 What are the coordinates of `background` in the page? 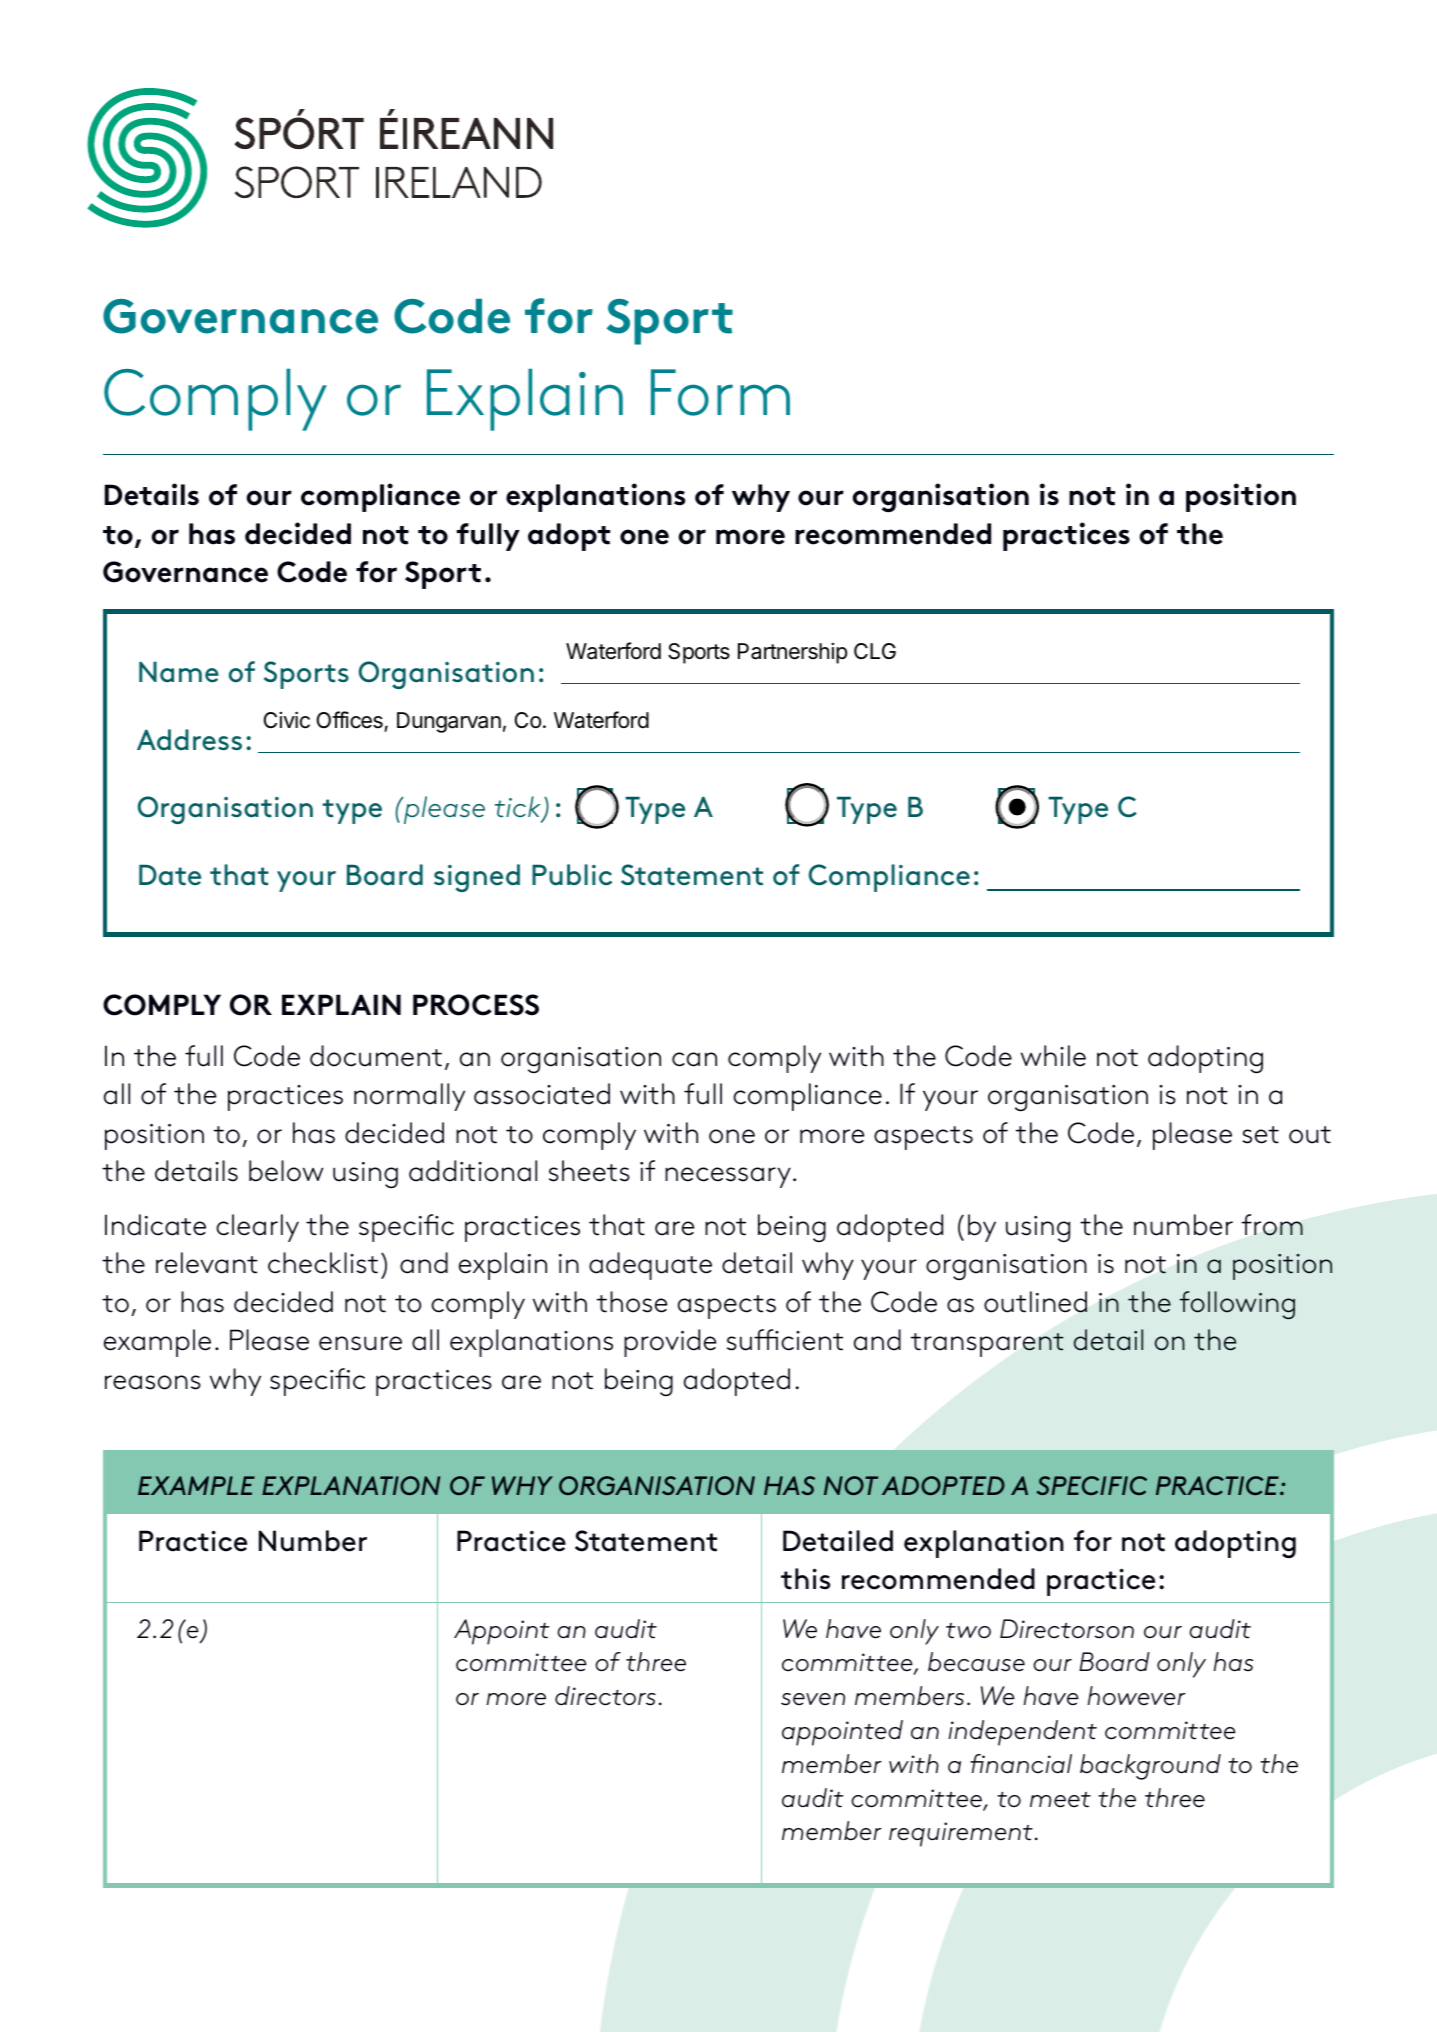 It's located at (1150, 1767).
